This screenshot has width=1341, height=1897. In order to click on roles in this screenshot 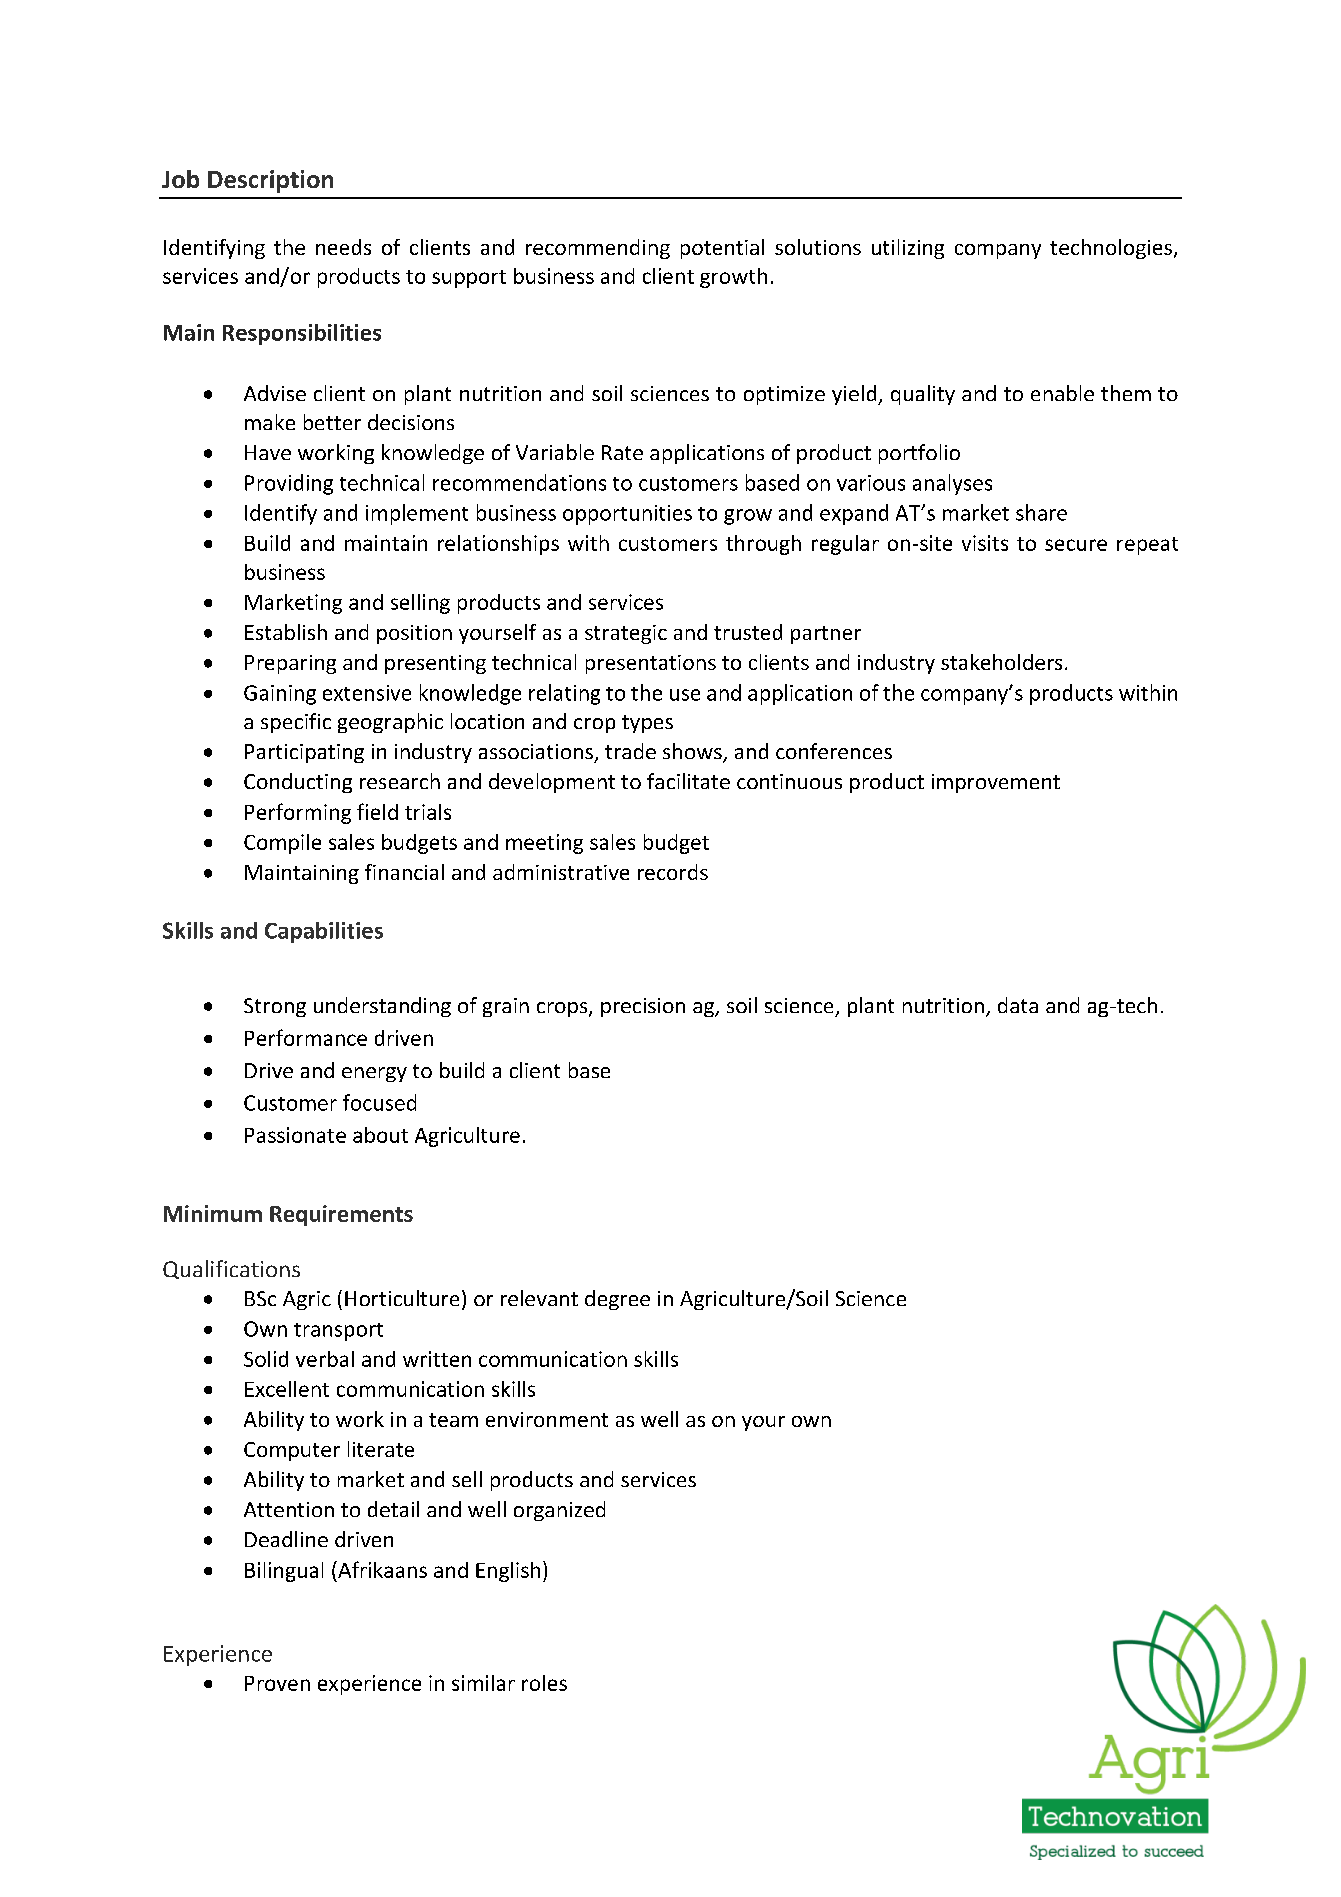, I will do `click(544, 1683)`.
